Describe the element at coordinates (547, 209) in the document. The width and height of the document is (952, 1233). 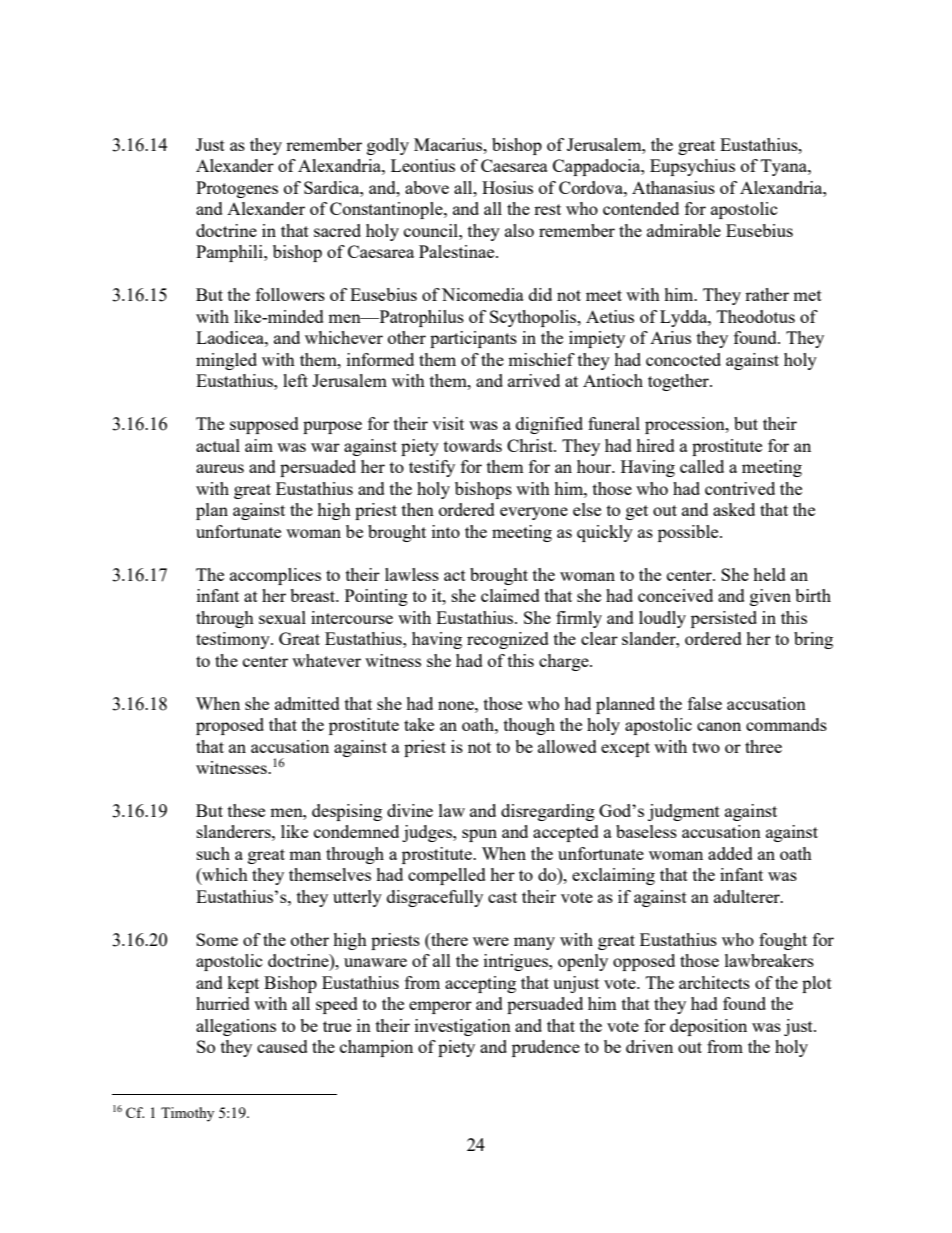
I see `rest` at that location.
